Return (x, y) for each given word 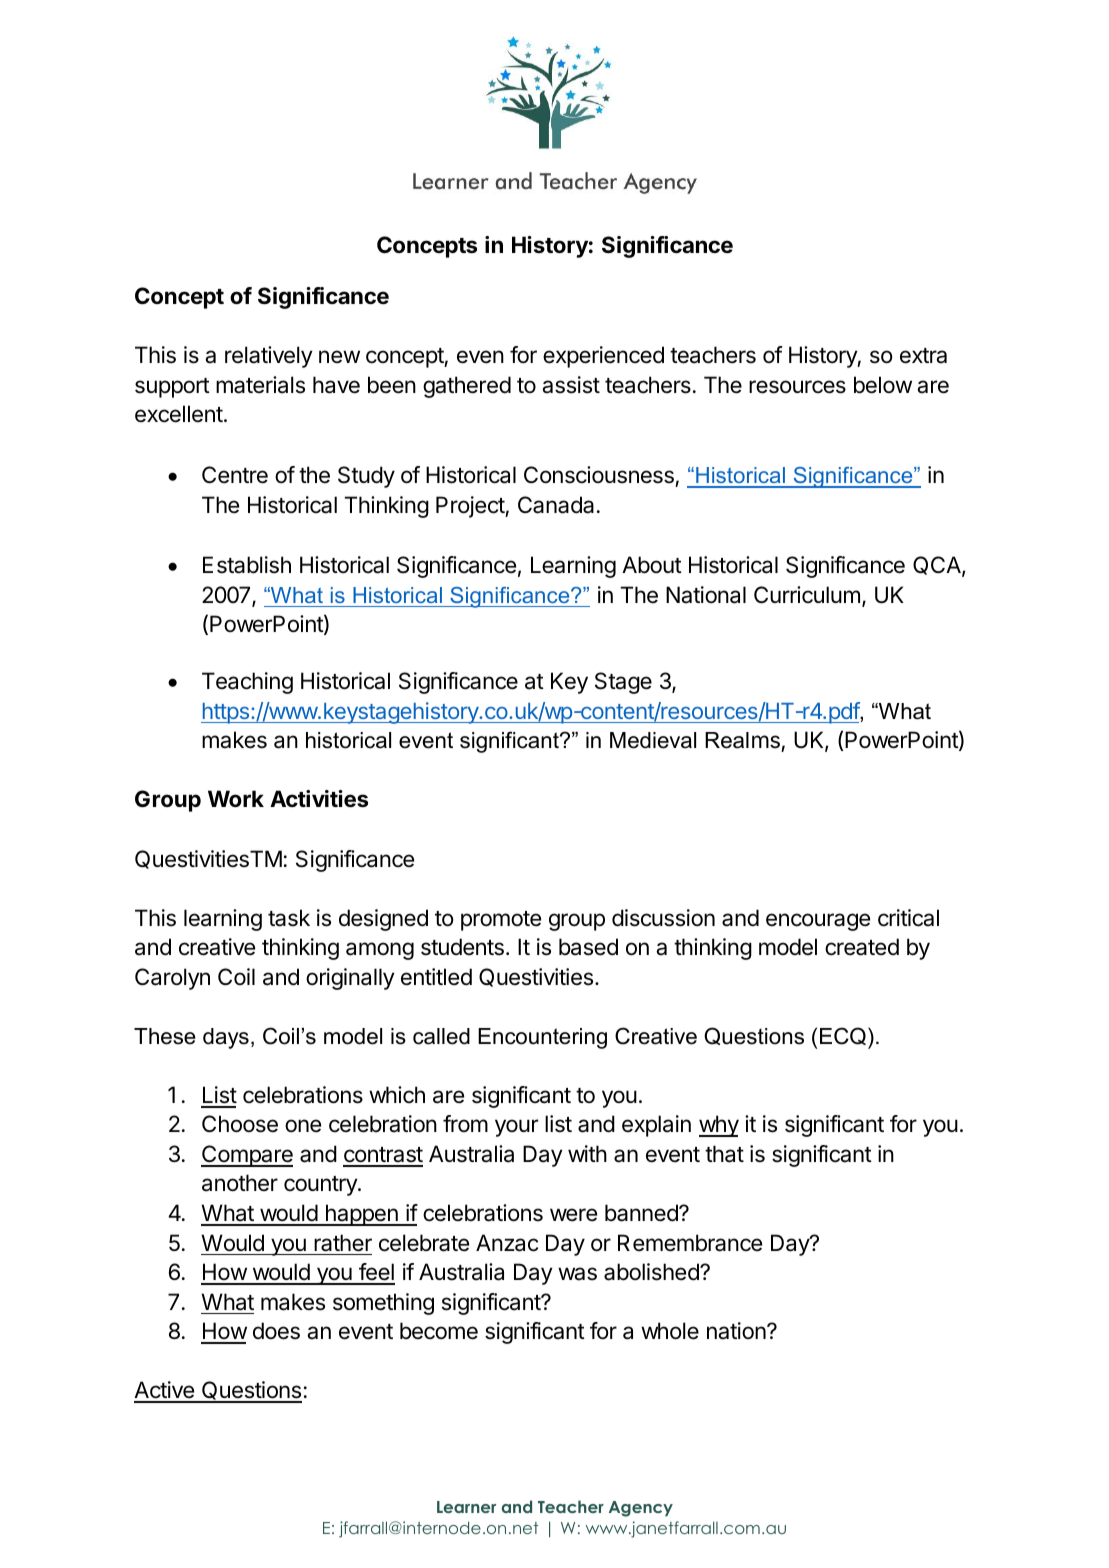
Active (165, 1391)
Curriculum (807, 594)
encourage (818, 922)
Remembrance (690, 1243)
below (883, 385)
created (862, 947)
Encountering (542, 1038)
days (226, 1038)
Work (236, 798)
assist (571, 385)
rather (343, 1243)
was (577, 1274)
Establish (247, 565)
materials (260, 385)
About (652, 565)
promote (501, 921)
